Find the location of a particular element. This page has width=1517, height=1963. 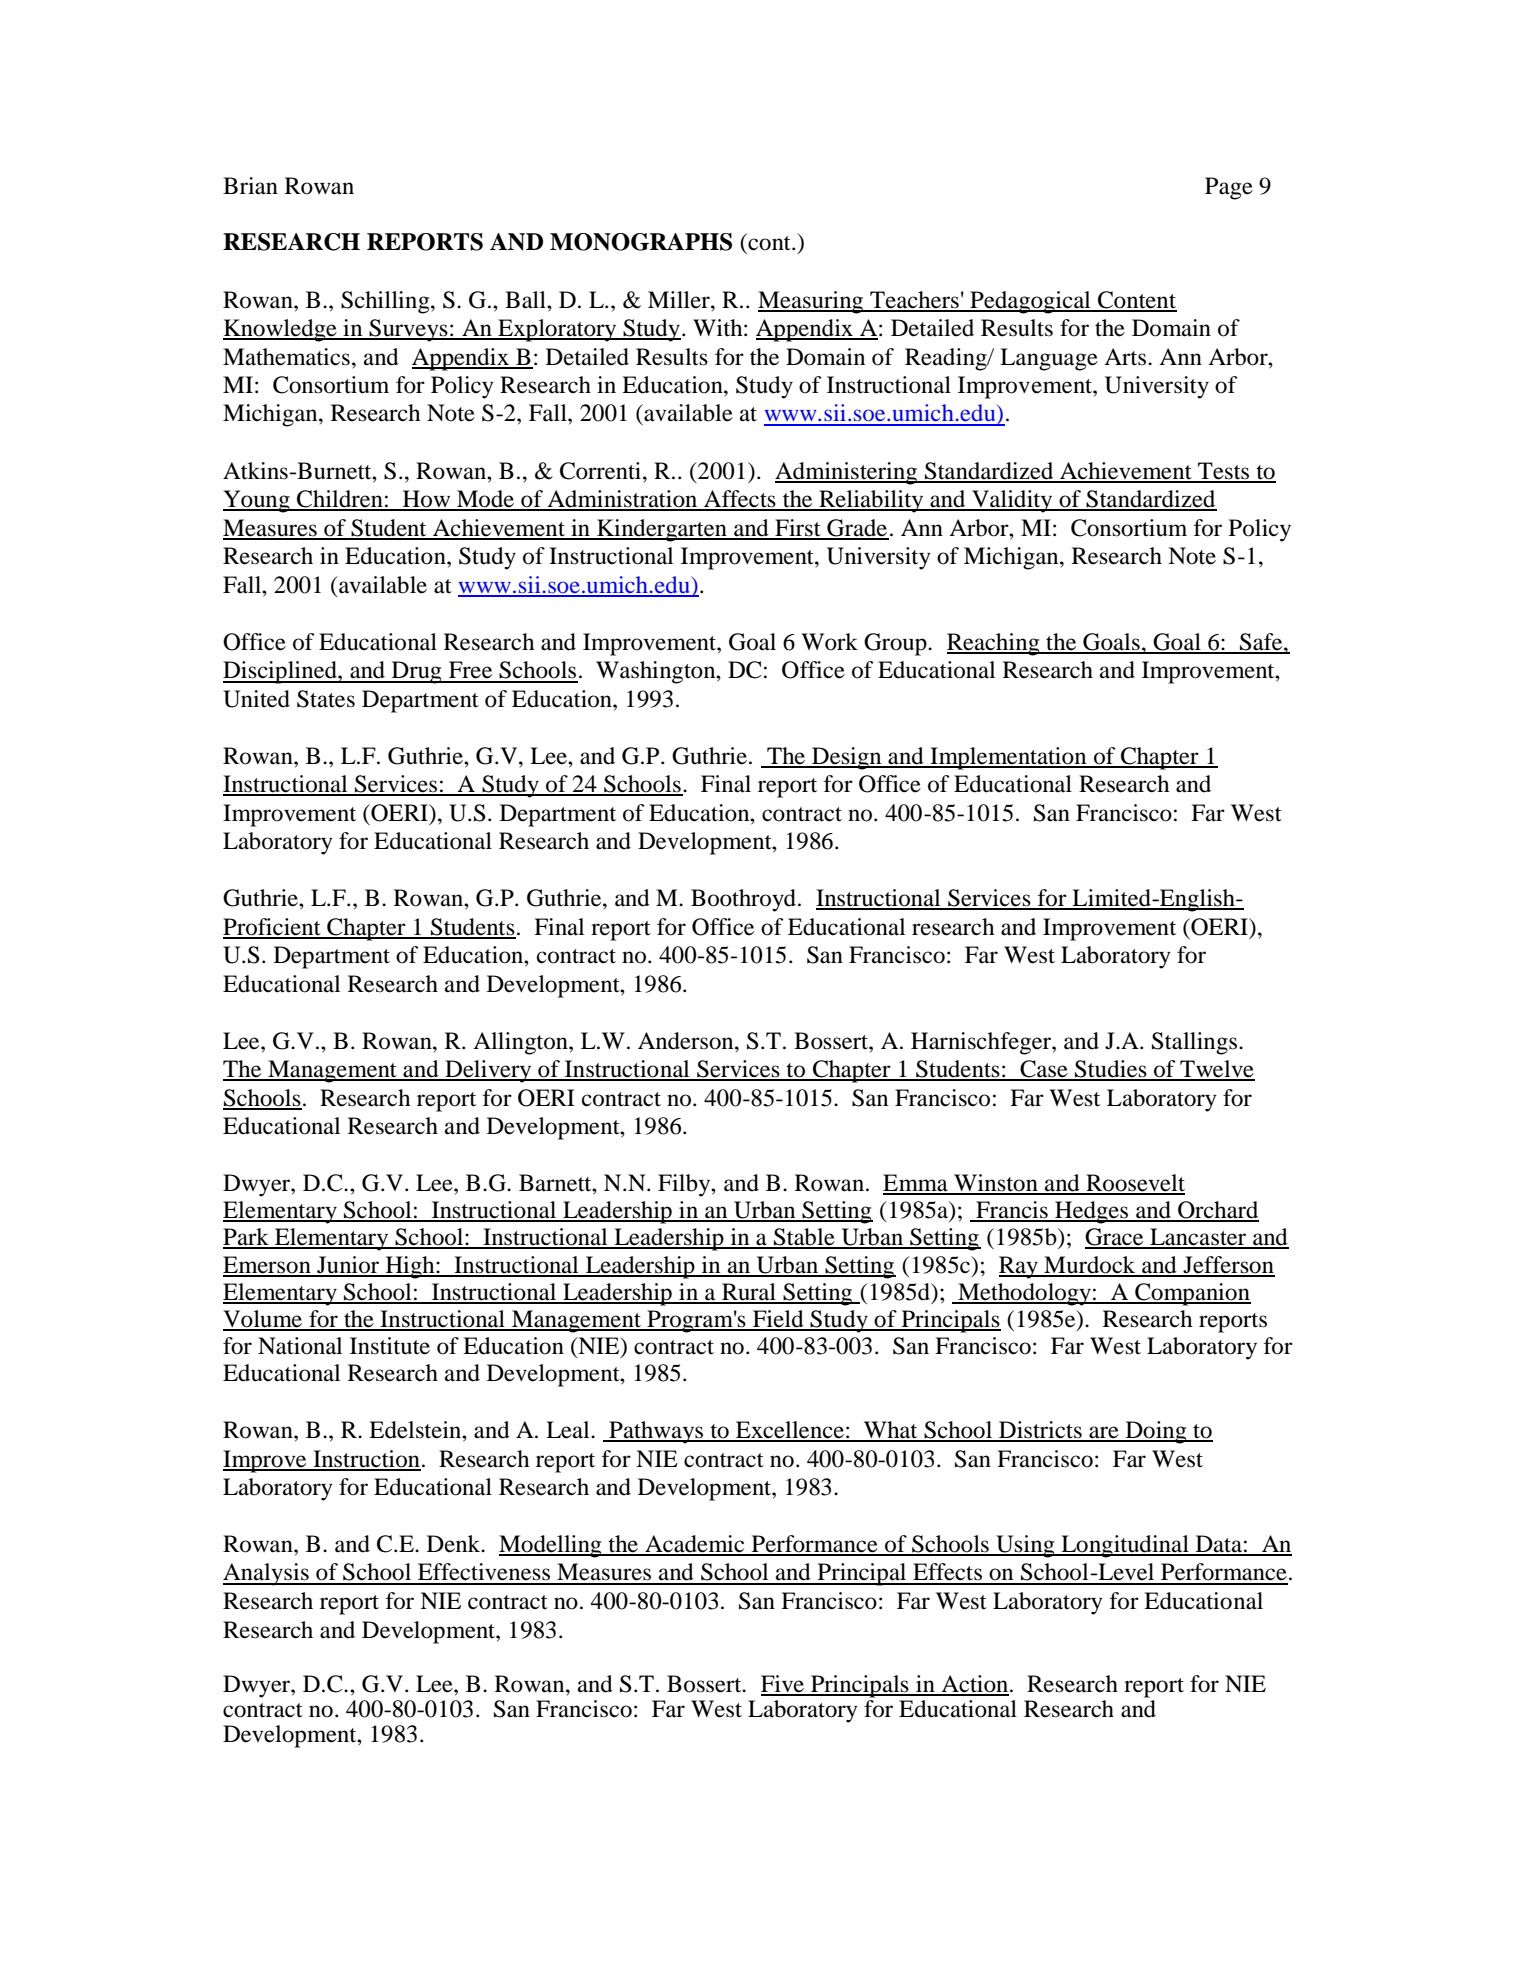

Field is located at coordinates (778, 1320).
